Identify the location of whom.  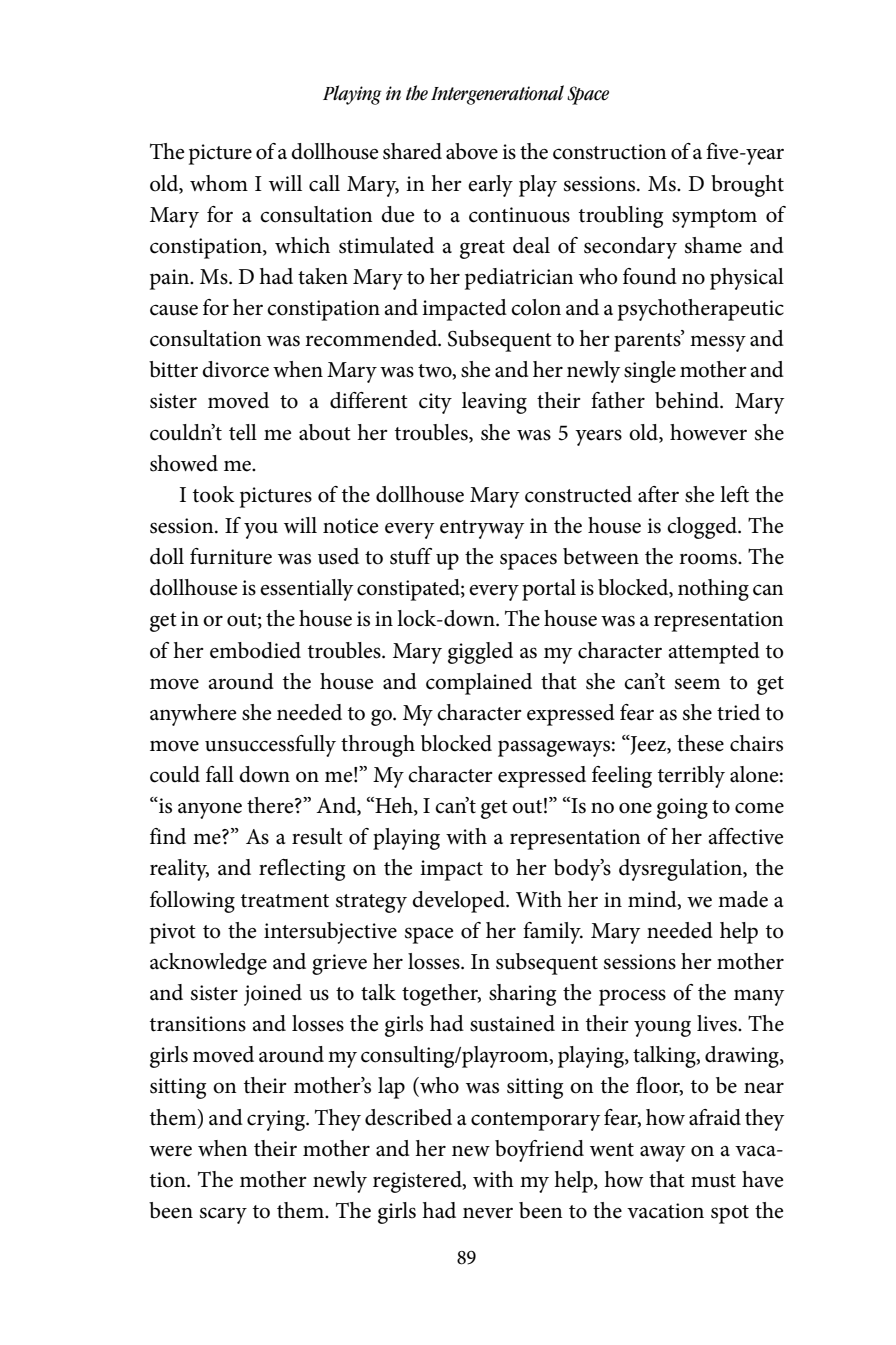
(219, 183).
